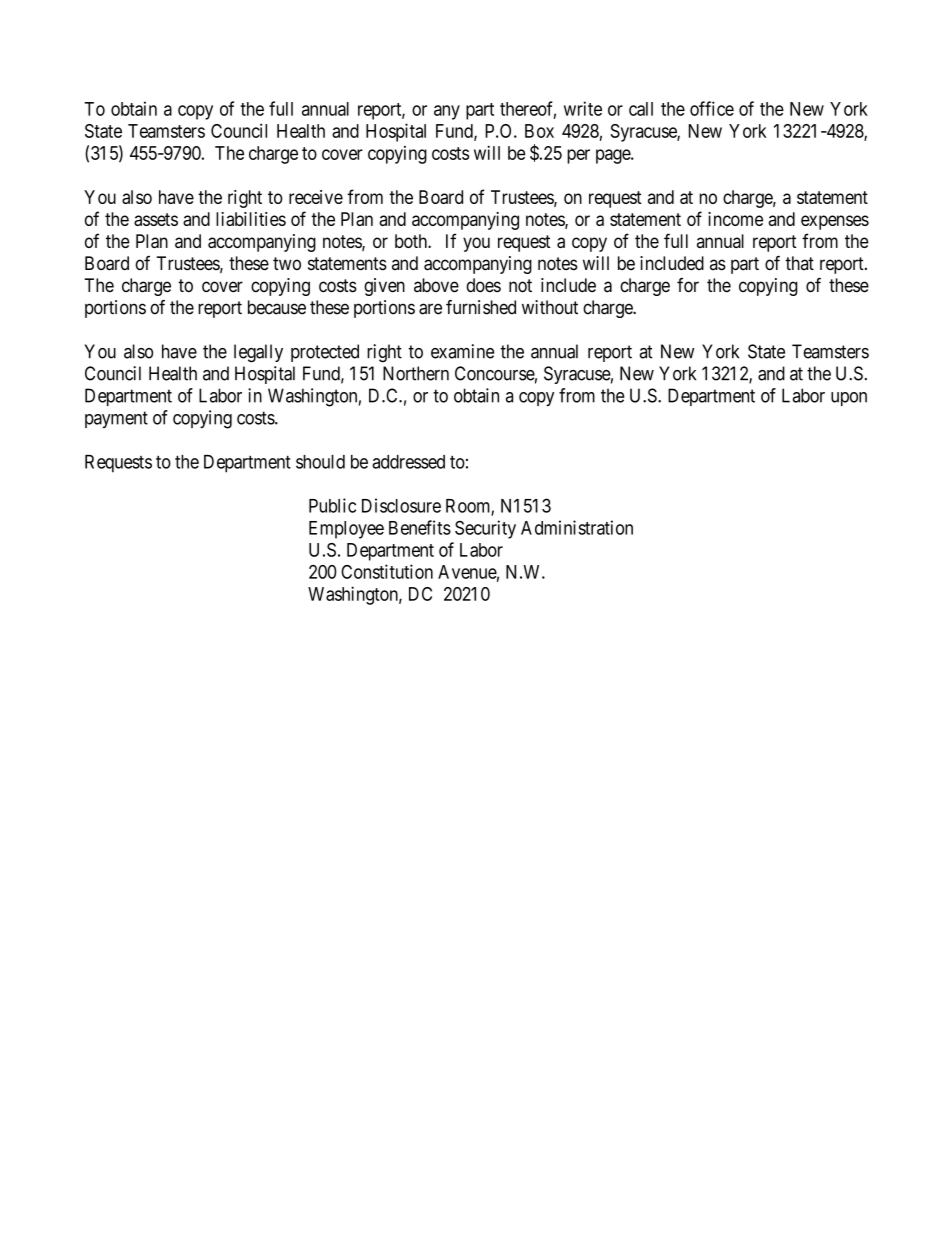 The width and height of the image is (952, 1233). What do you see at coordinates (712, 108) in the image?
I see `office` at bounding box center [712, 108].
